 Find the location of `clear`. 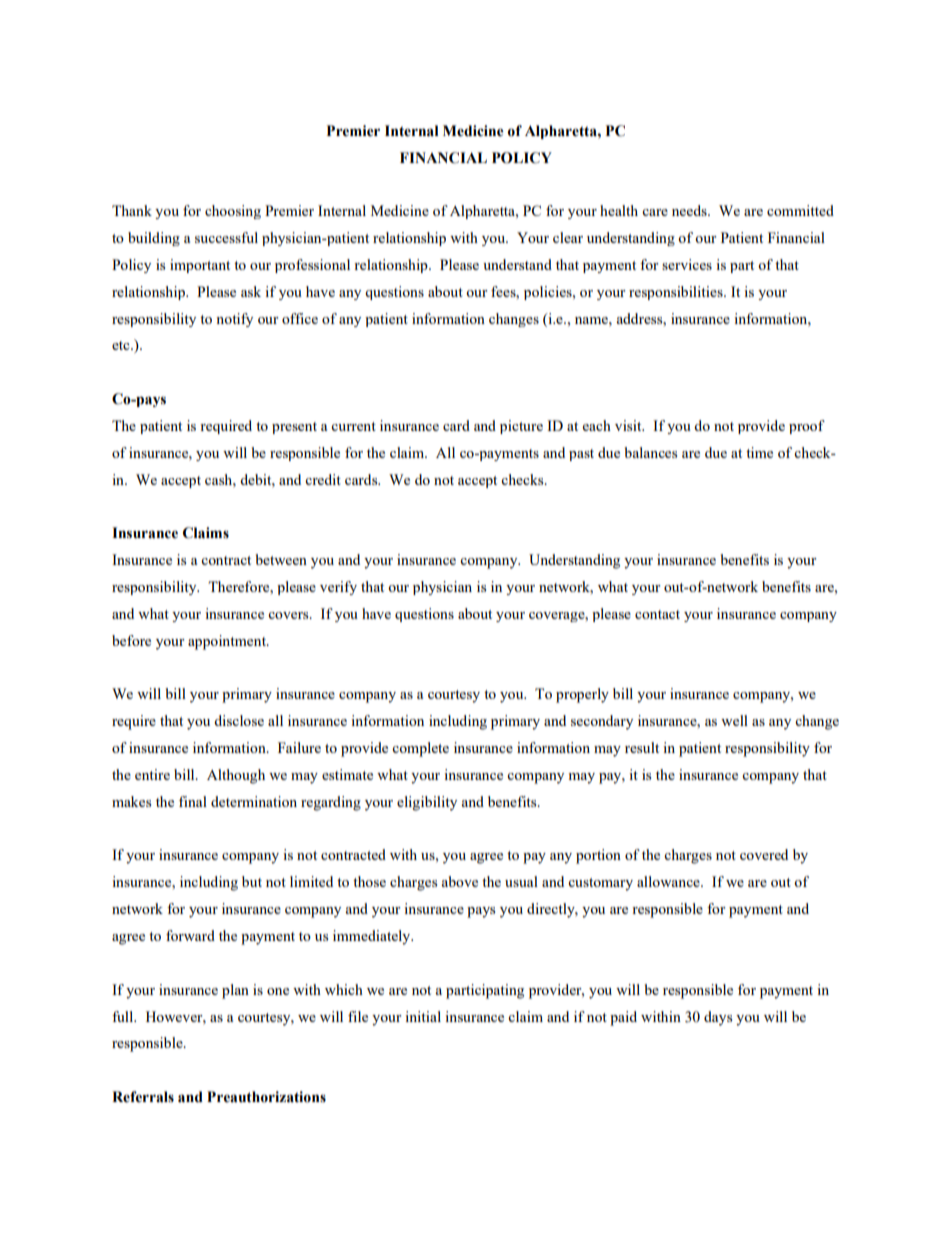

clear is located at coordinates (568, 237).
